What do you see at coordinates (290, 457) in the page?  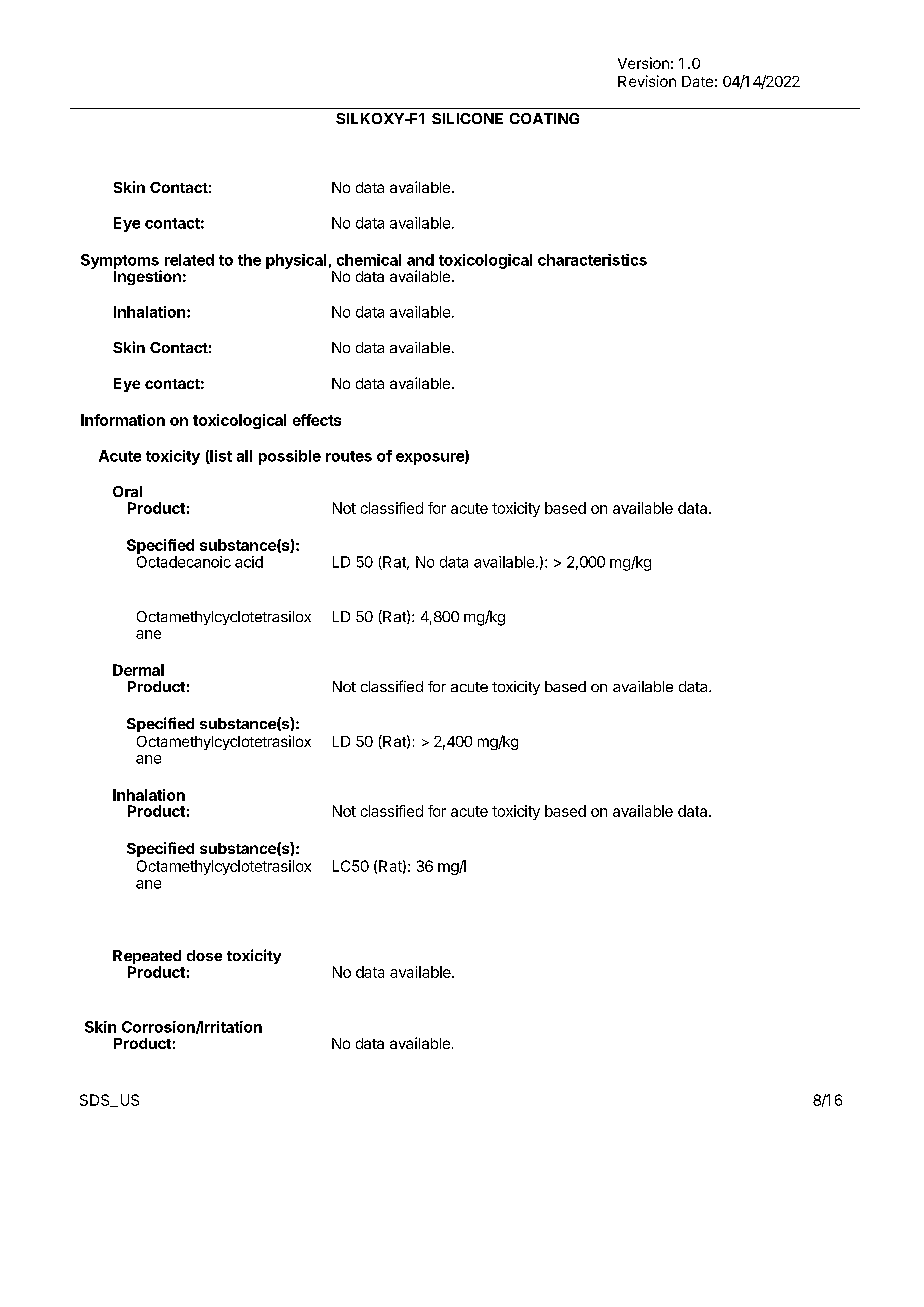 I see `possible` at bounding box center [290, 457].
